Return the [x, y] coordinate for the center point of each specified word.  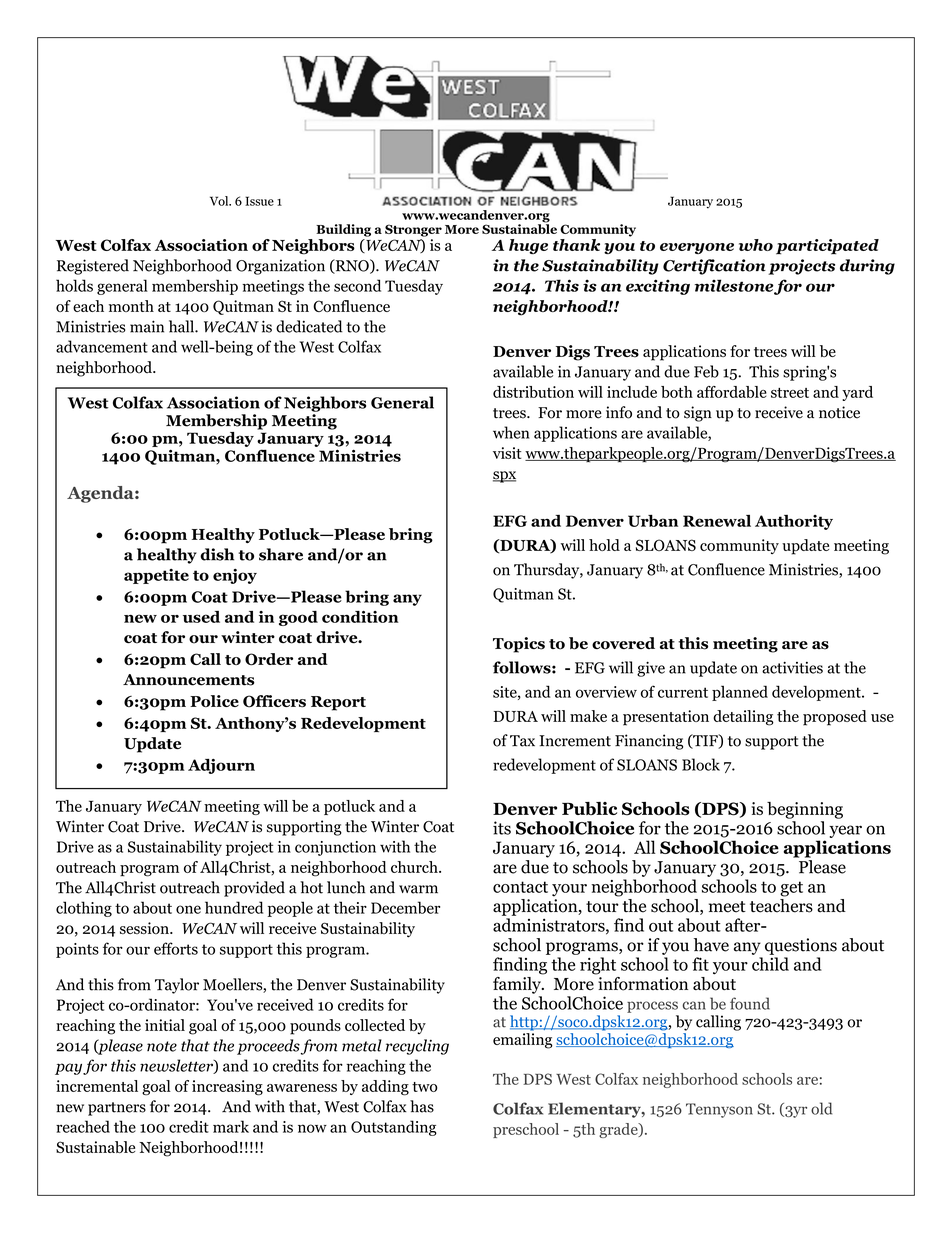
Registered [93, 267]
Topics [519, 645]
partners [117, 1109]
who [756, 245]
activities [792, 667]
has [422, 1106]
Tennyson [719, 1110]
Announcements [189, 680]
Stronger [413, 230]
